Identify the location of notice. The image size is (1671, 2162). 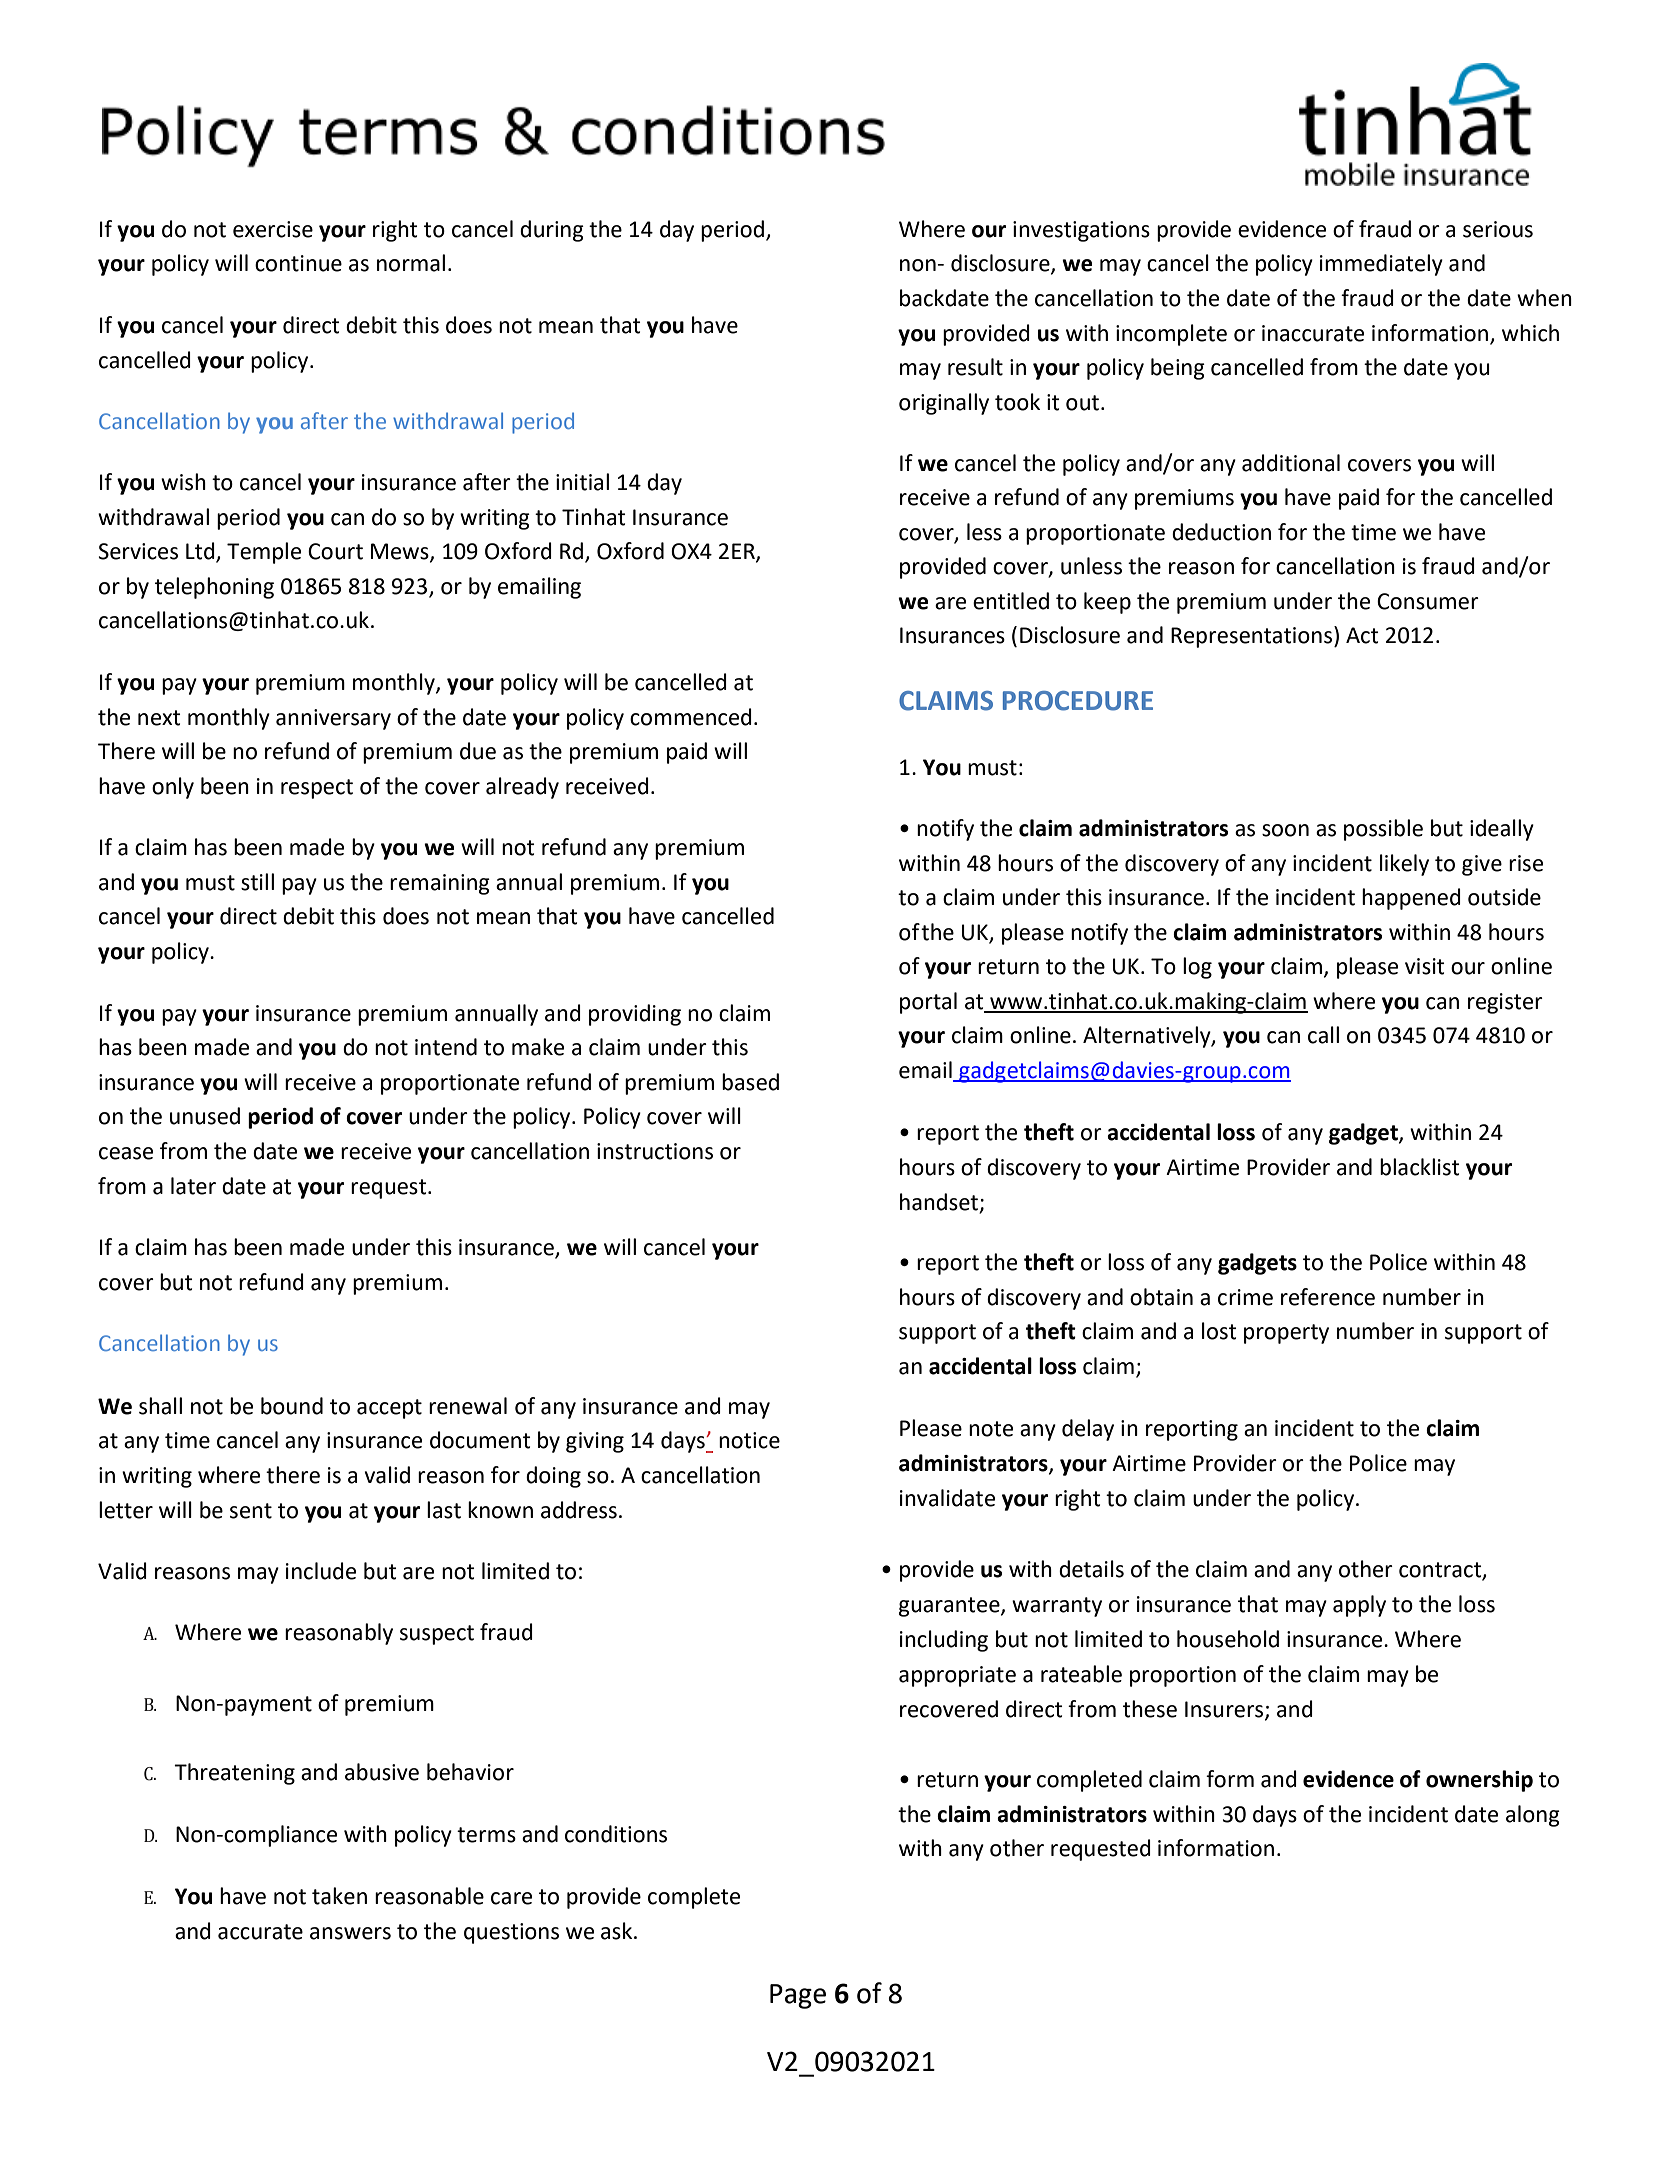
(749, 1440).
